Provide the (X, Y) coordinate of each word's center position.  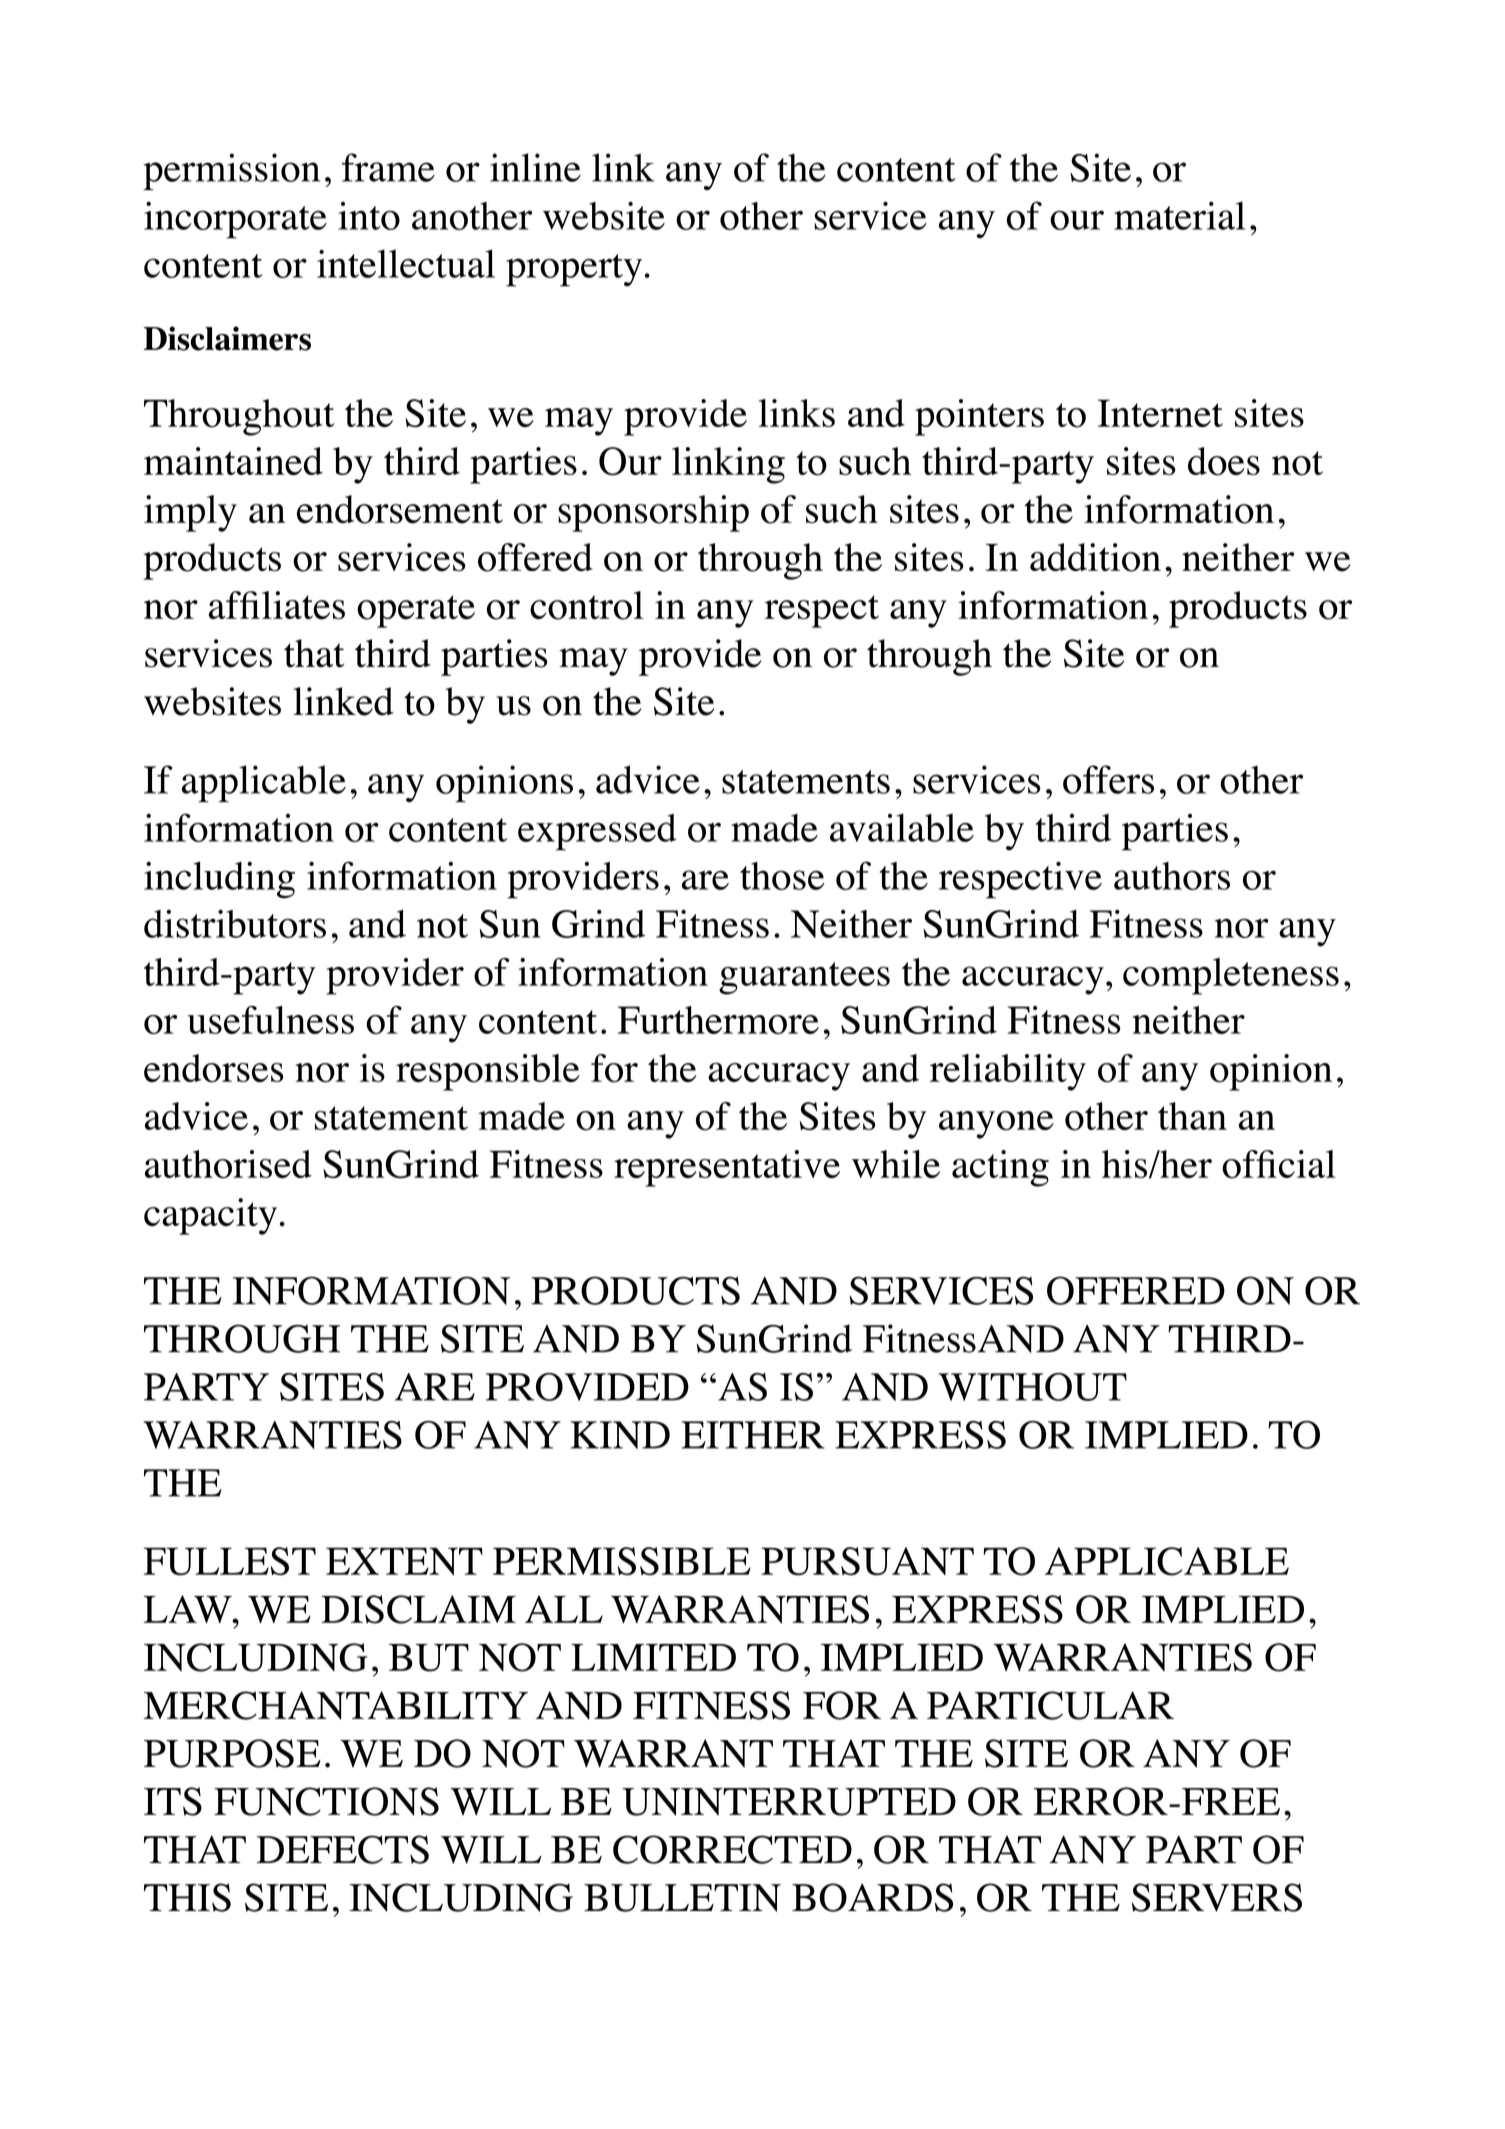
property (574, 270)
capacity (210, 1216)
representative (727, 1168)
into (369, 216)
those (782, 876)
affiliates (277, 605)
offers (1108, 779)
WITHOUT (1033, 1387)
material (1179, 215)
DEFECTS (343, 1849)
